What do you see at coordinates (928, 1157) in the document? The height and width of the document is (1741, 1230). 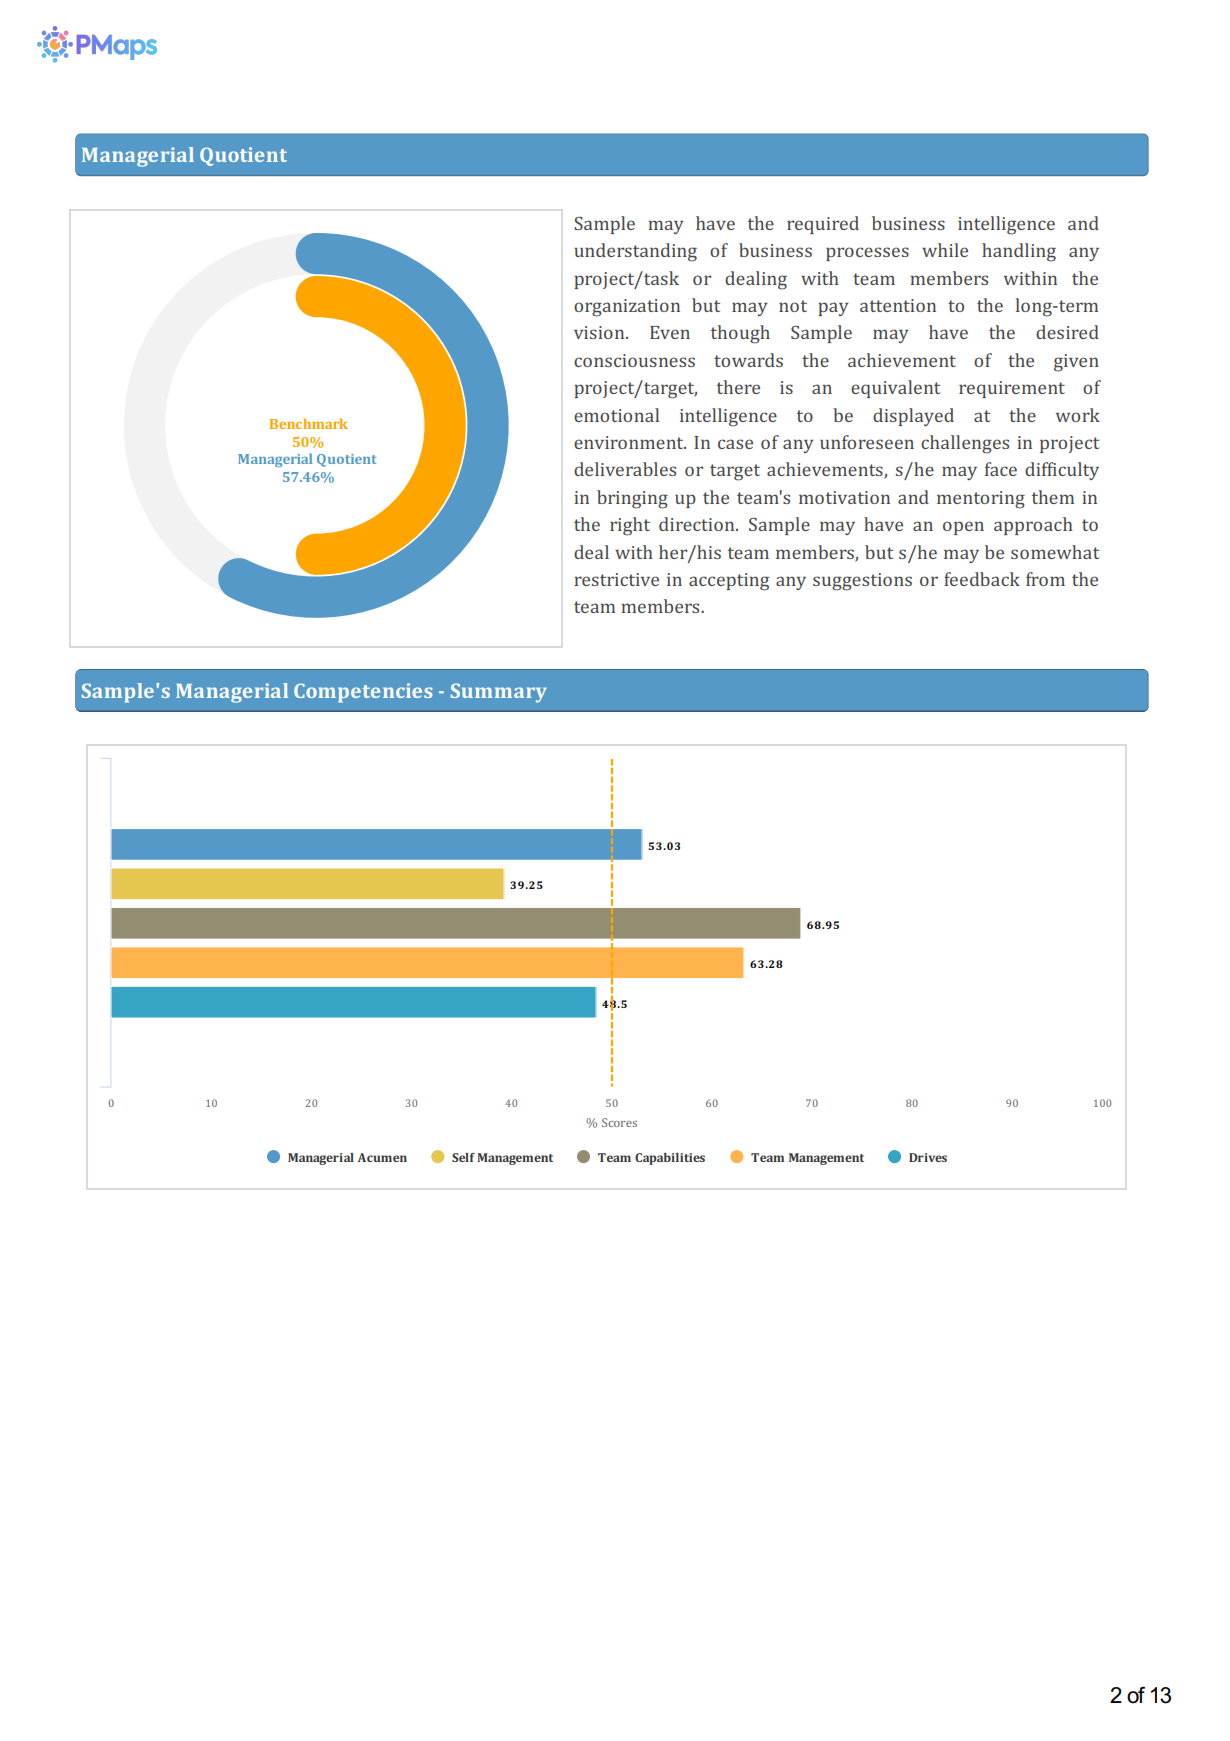 I see `Drives` at bounding box center [928, 1157].
